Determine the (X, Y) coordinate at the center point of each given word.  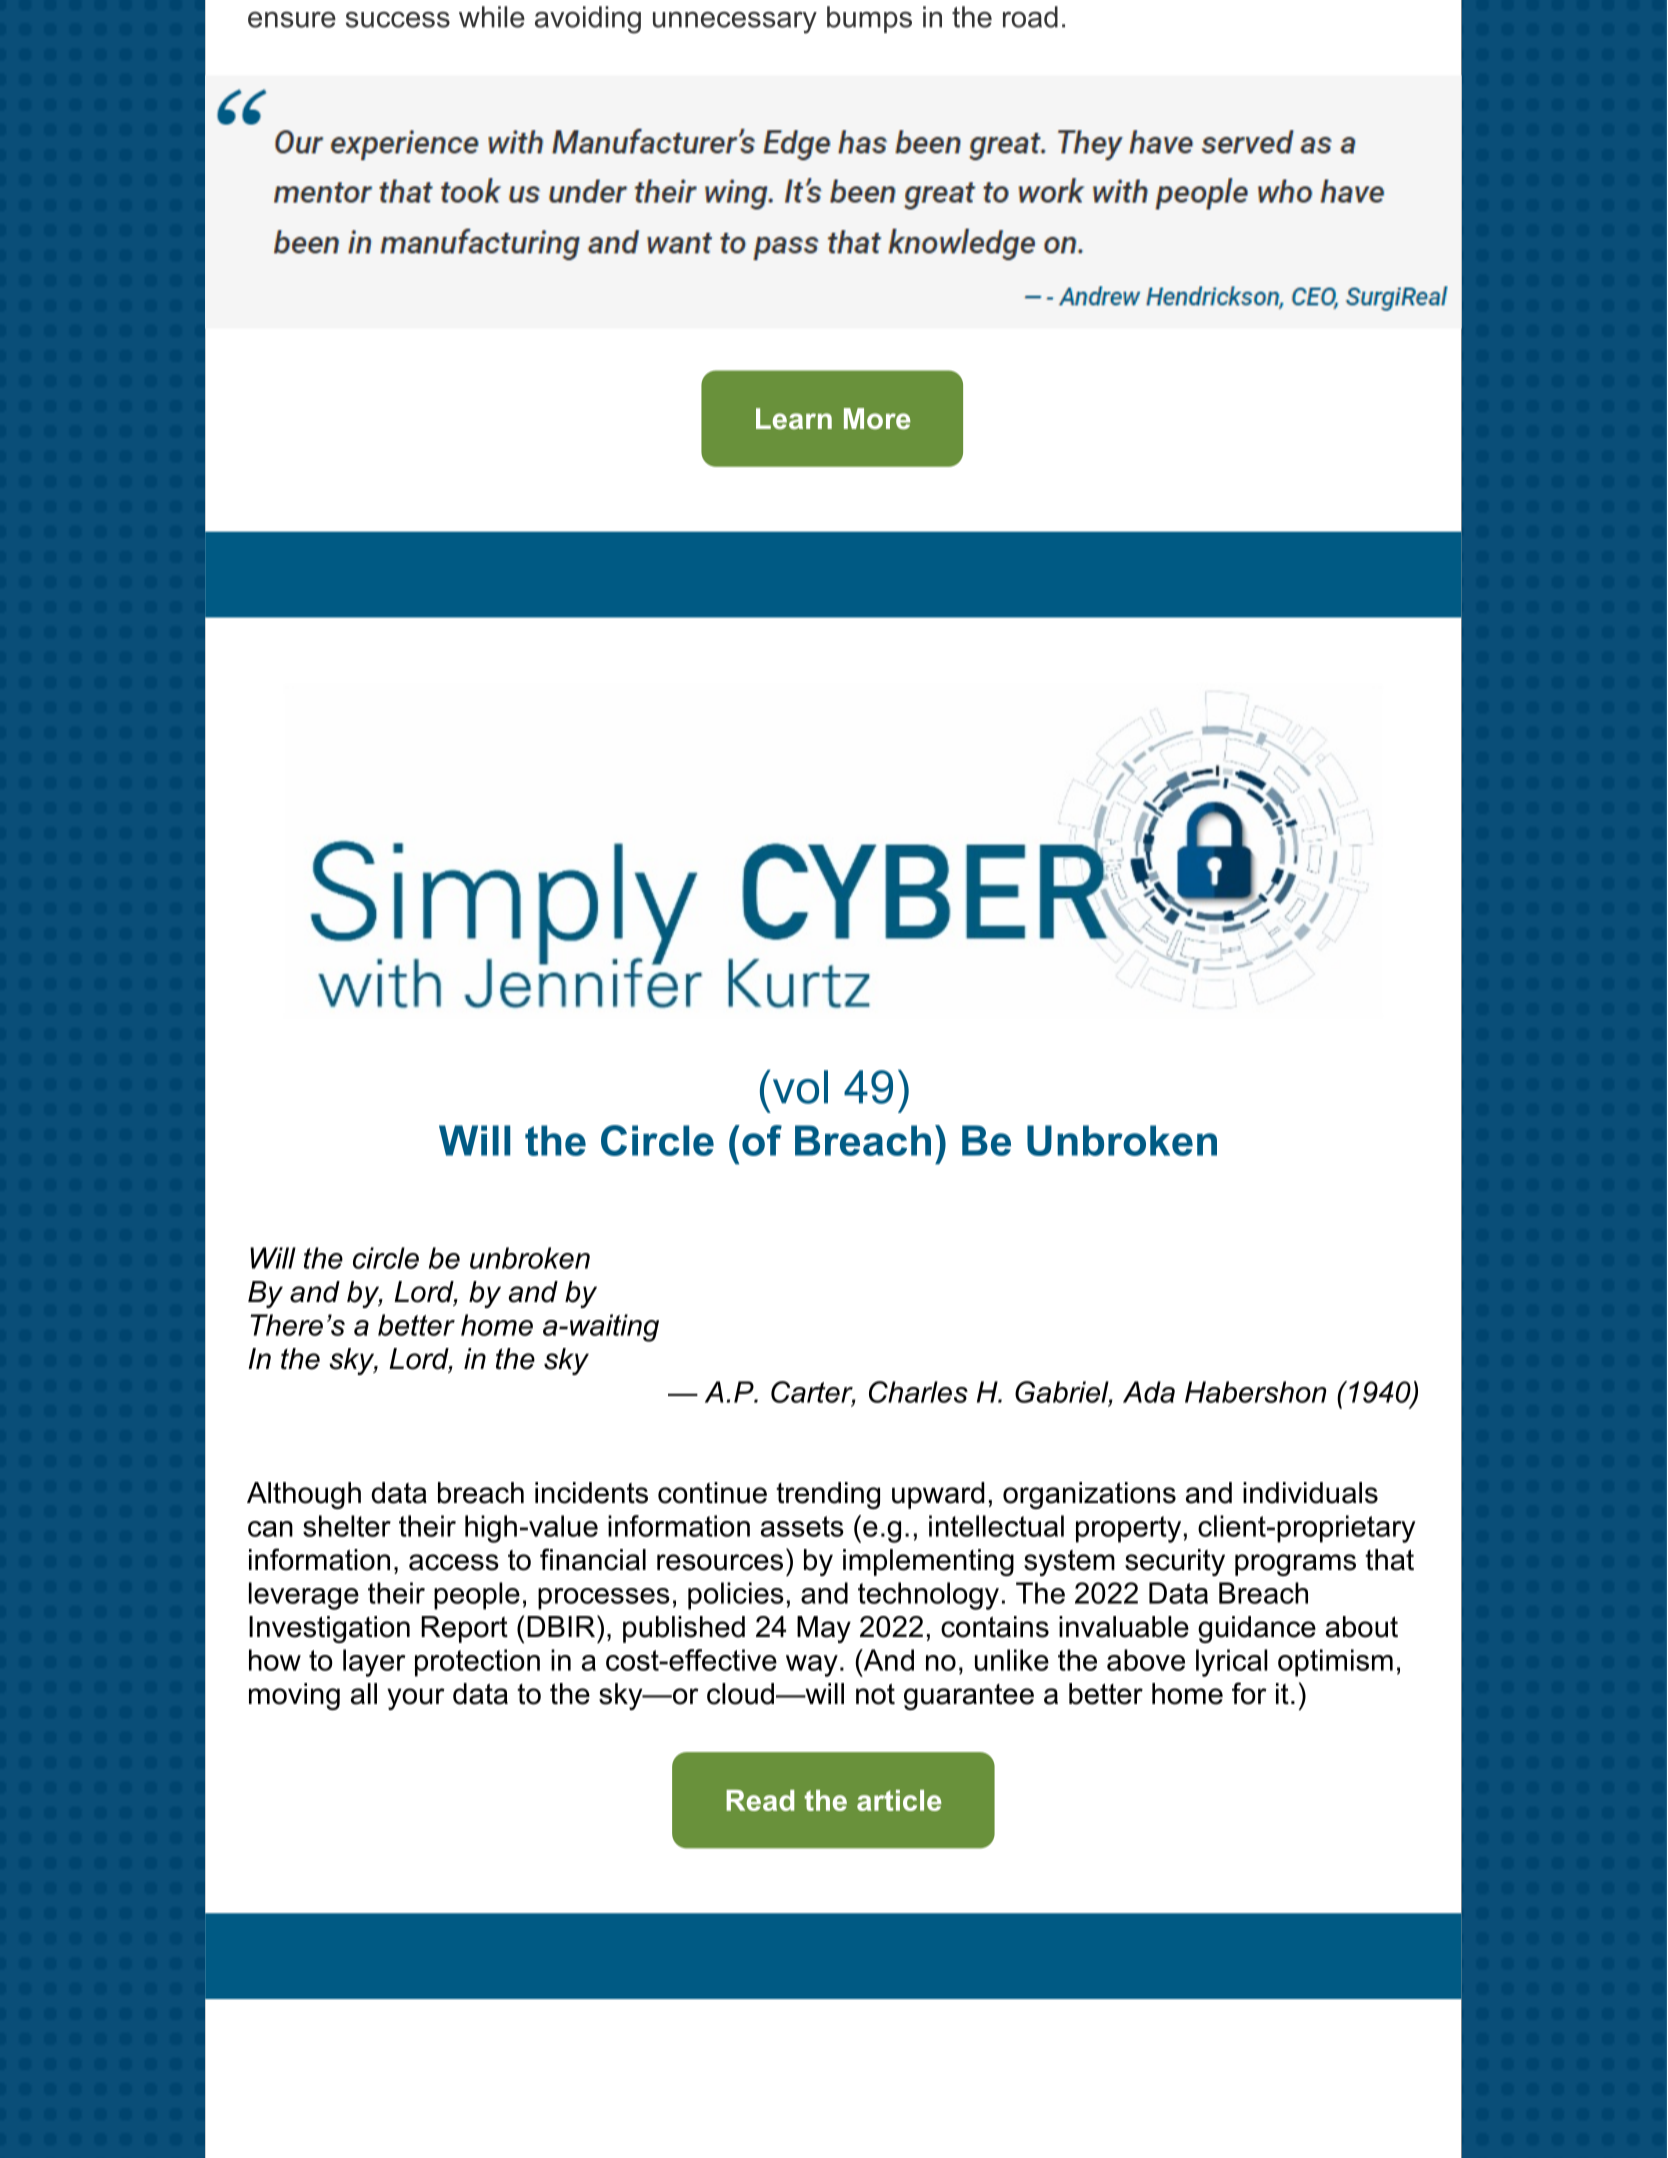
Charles (918, 1392)
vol (800, 1087)
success (398, 19)
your (416, 1699)
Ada (1149, 1392)
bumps (869, 19)
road (1030, 17)
